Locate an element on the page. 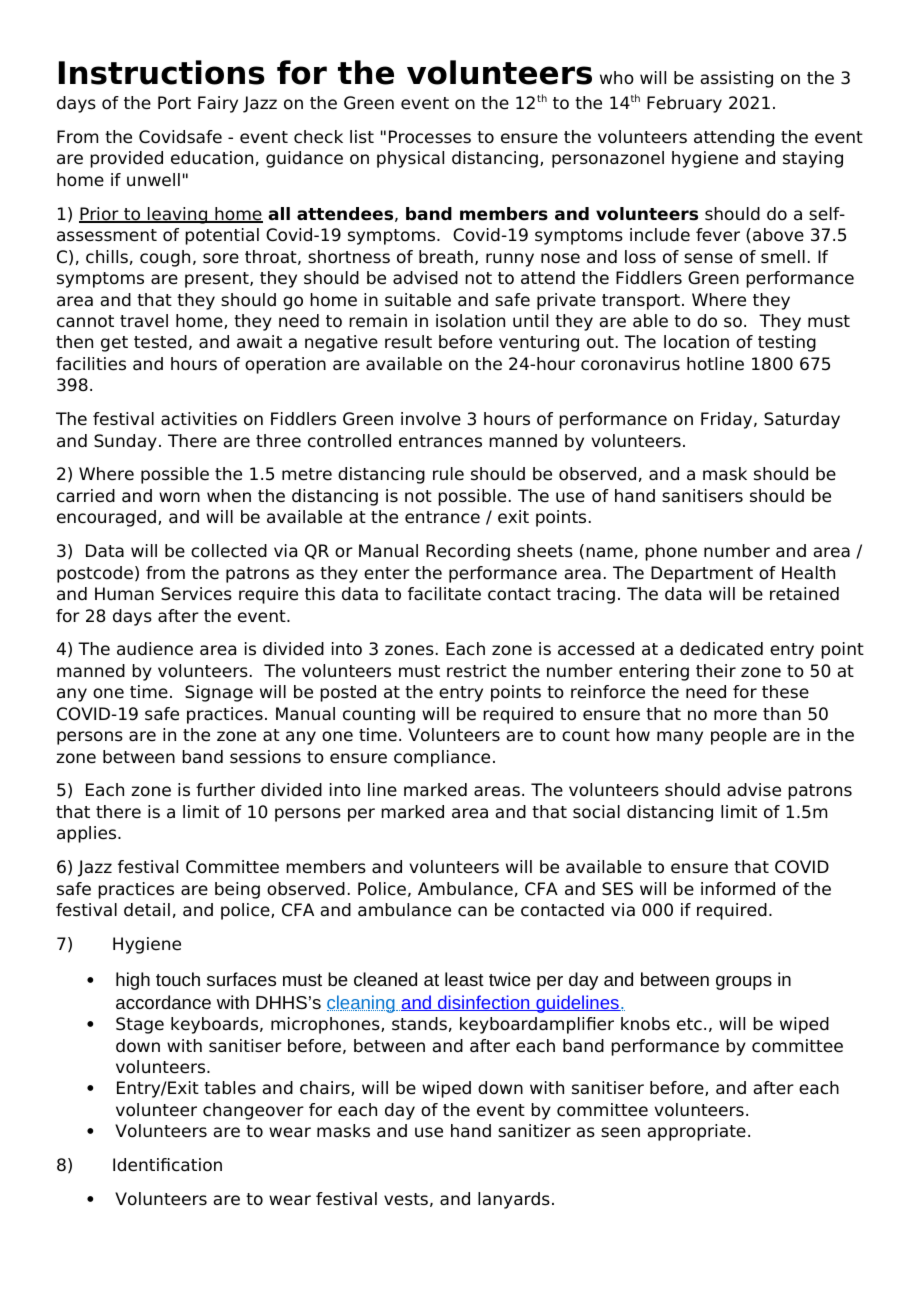 Image resolution: width=924 pixels, height=1308 pixels. audience is located at coordinates (155, 649).
